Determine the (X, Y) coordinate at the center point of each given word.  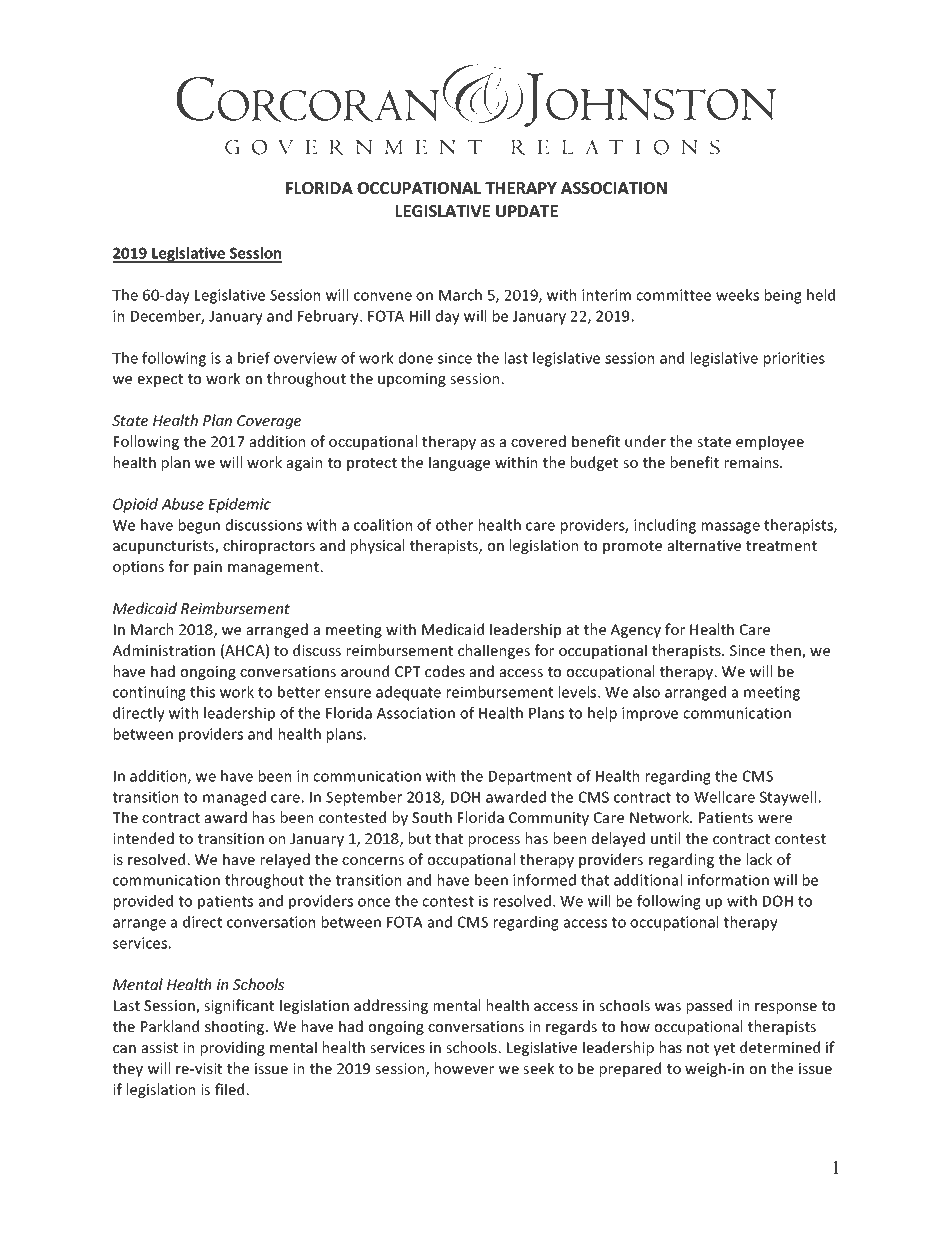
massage (731, 528)
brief (254, 358)
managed (234, 798)
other (454, 525)
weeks (737, 295)
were (775, 819)
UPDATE (527, 211)
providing (233, 1048)
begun (199, 526)
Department (530, 778)
